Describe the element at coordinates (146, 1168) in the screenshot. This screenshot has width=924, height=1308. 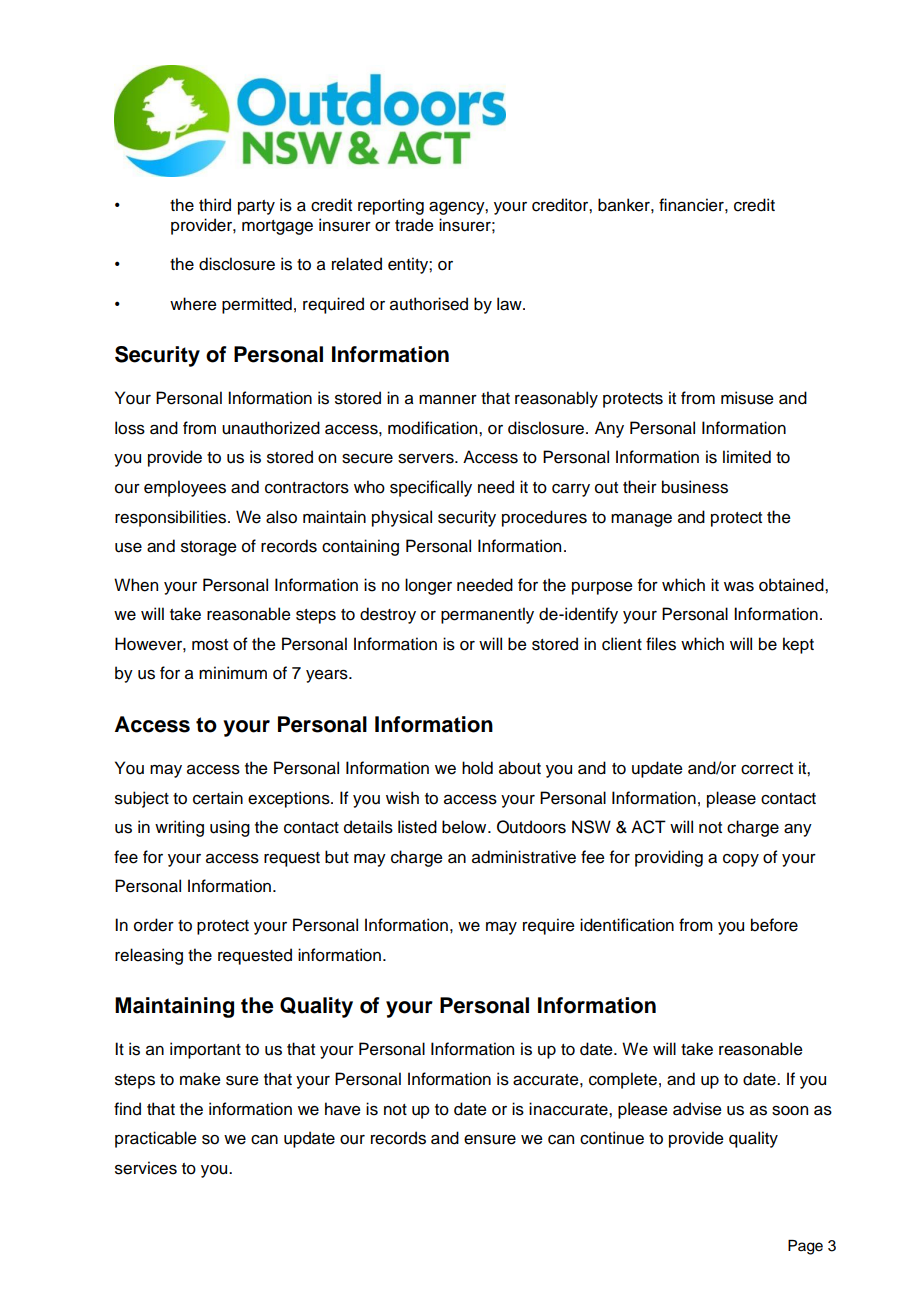
I see `services` at that location.
